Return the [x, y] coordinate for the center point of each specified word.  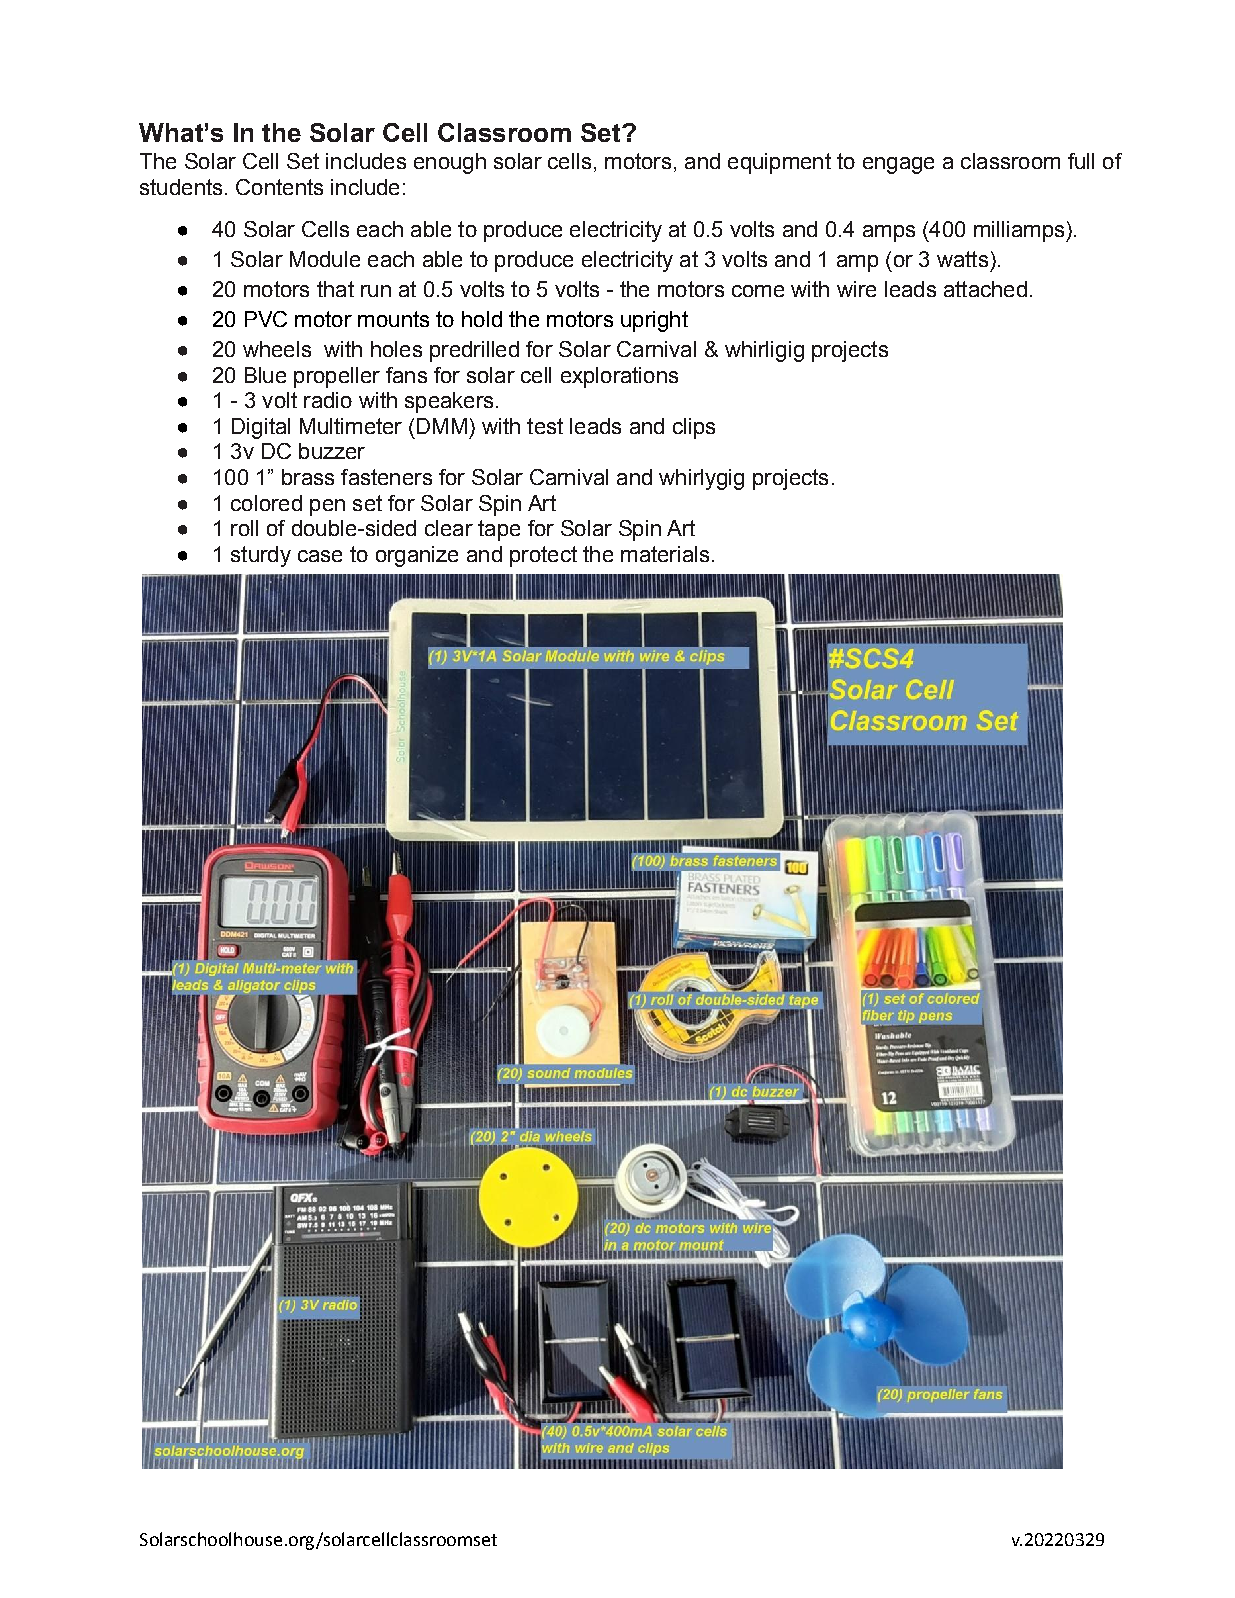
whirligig [764, 351]
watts [962, 259]
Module [325, 259]
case [320, 556]
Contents [279, 187]
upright [654, 321]
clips [694, 428]
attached [985, 289]
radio [328, 400]
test [545, 426]
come [758, 291]
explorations [619, 377]
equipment [779, 163]
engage [898, 165]
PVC [266, 319]
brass [308, 477]
